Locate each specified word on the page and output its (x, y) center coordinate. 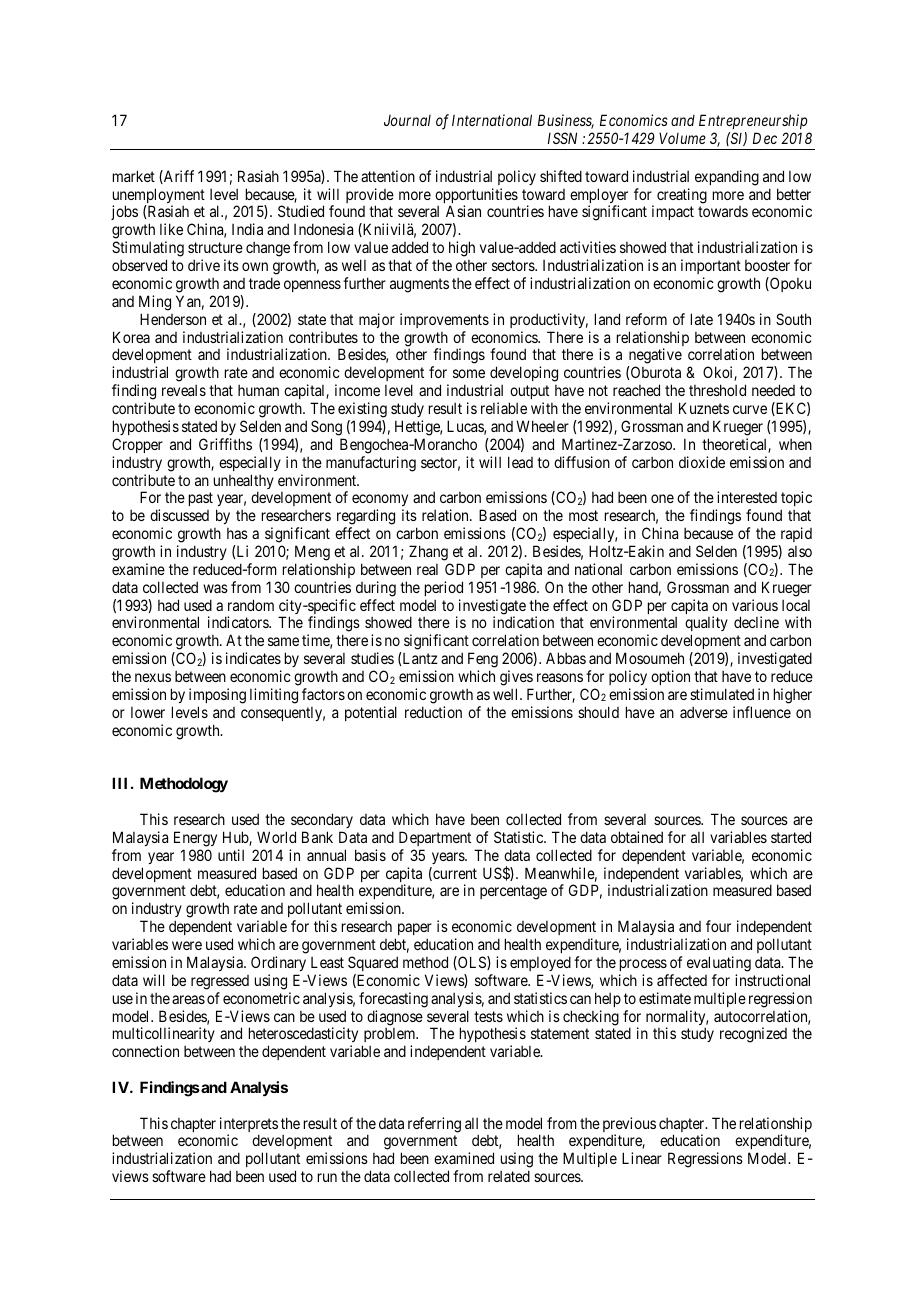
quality (706, 625)
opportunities (476, 197)
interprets (249, 1126)
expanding (727, 178)
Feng (483, 660)
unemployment (159, 197)
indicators (239, 622)
